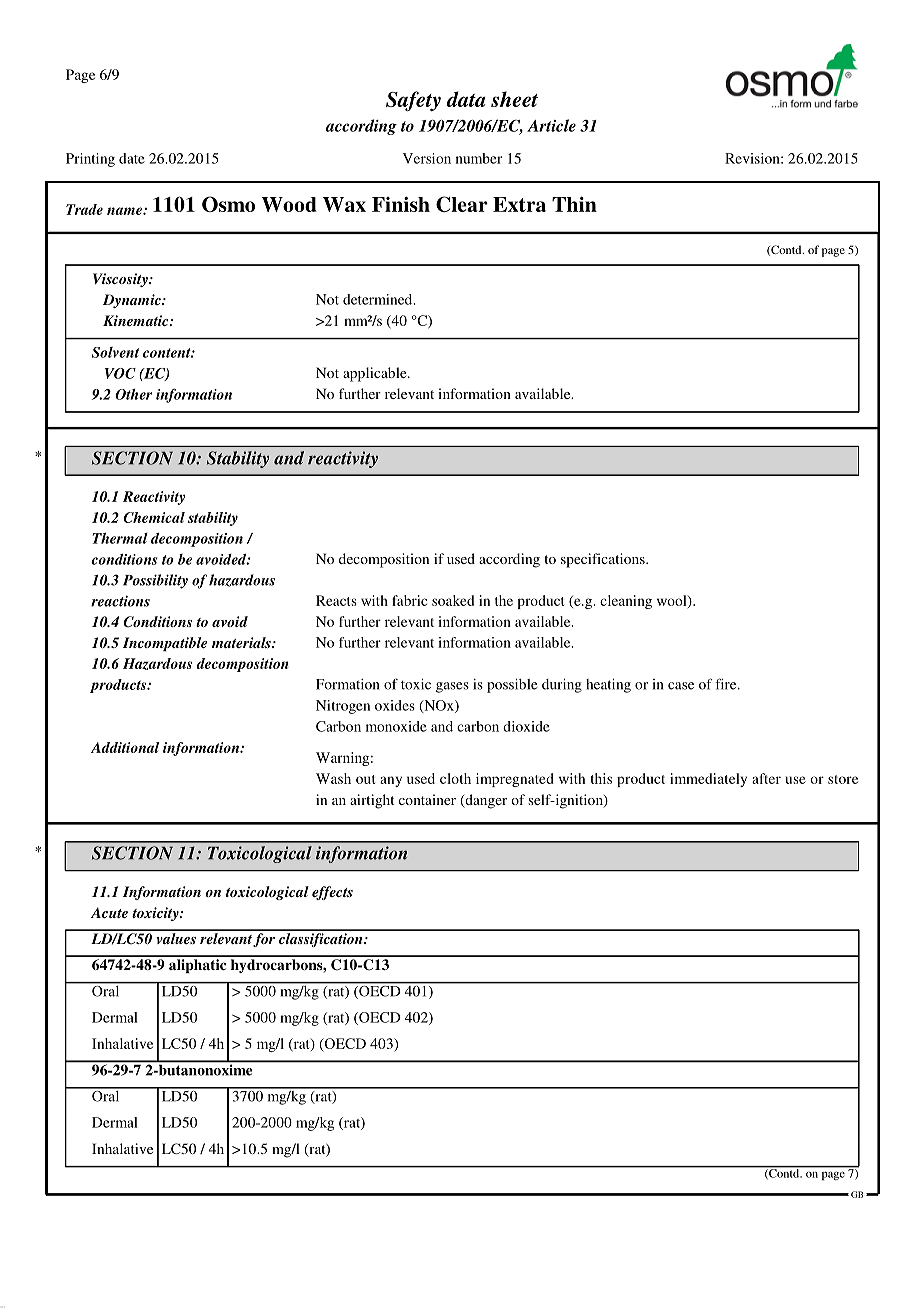  I want to click on data, so click(466, 99).
